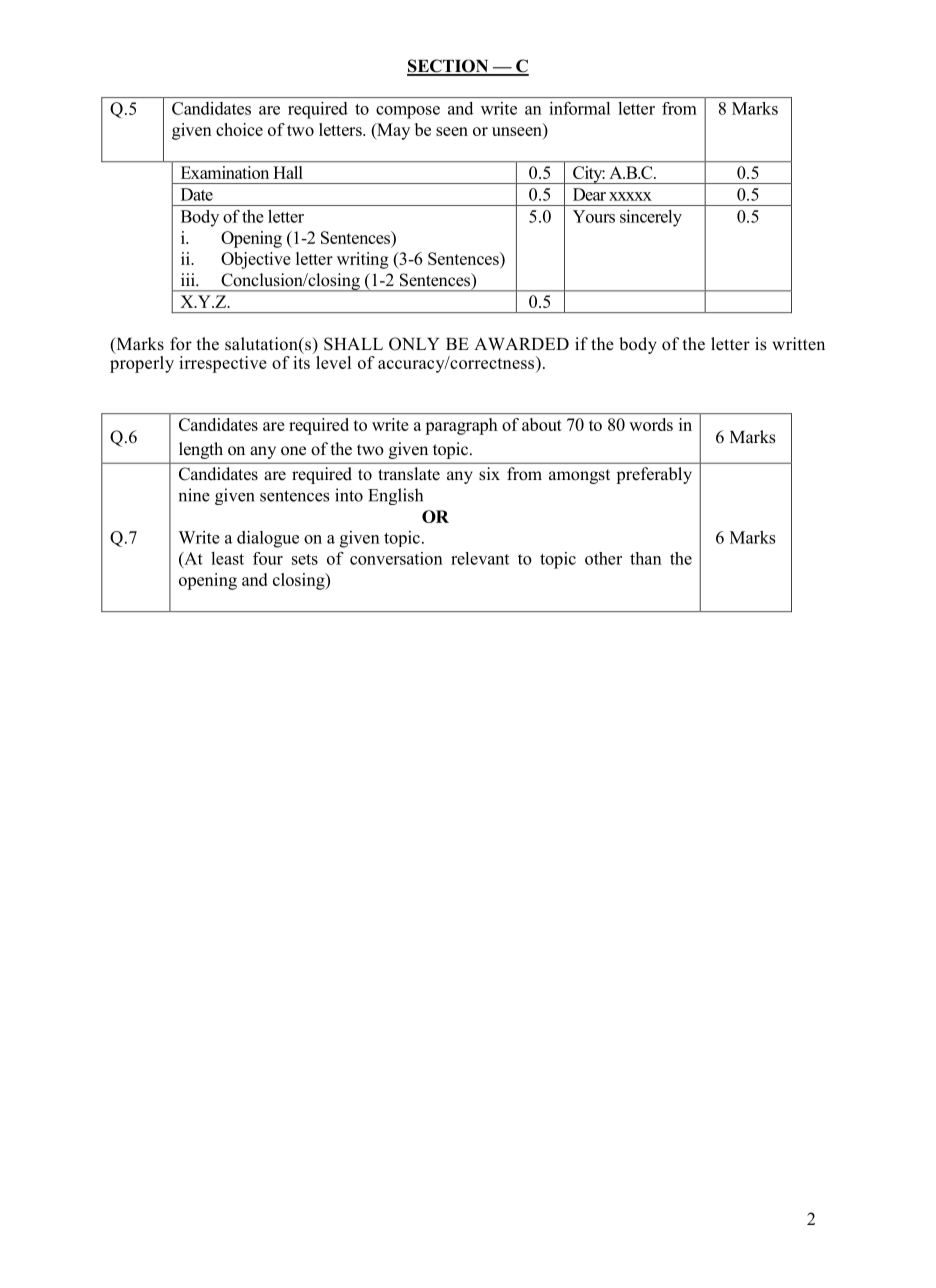  I want to click on SECTION, so click(449, 67).
